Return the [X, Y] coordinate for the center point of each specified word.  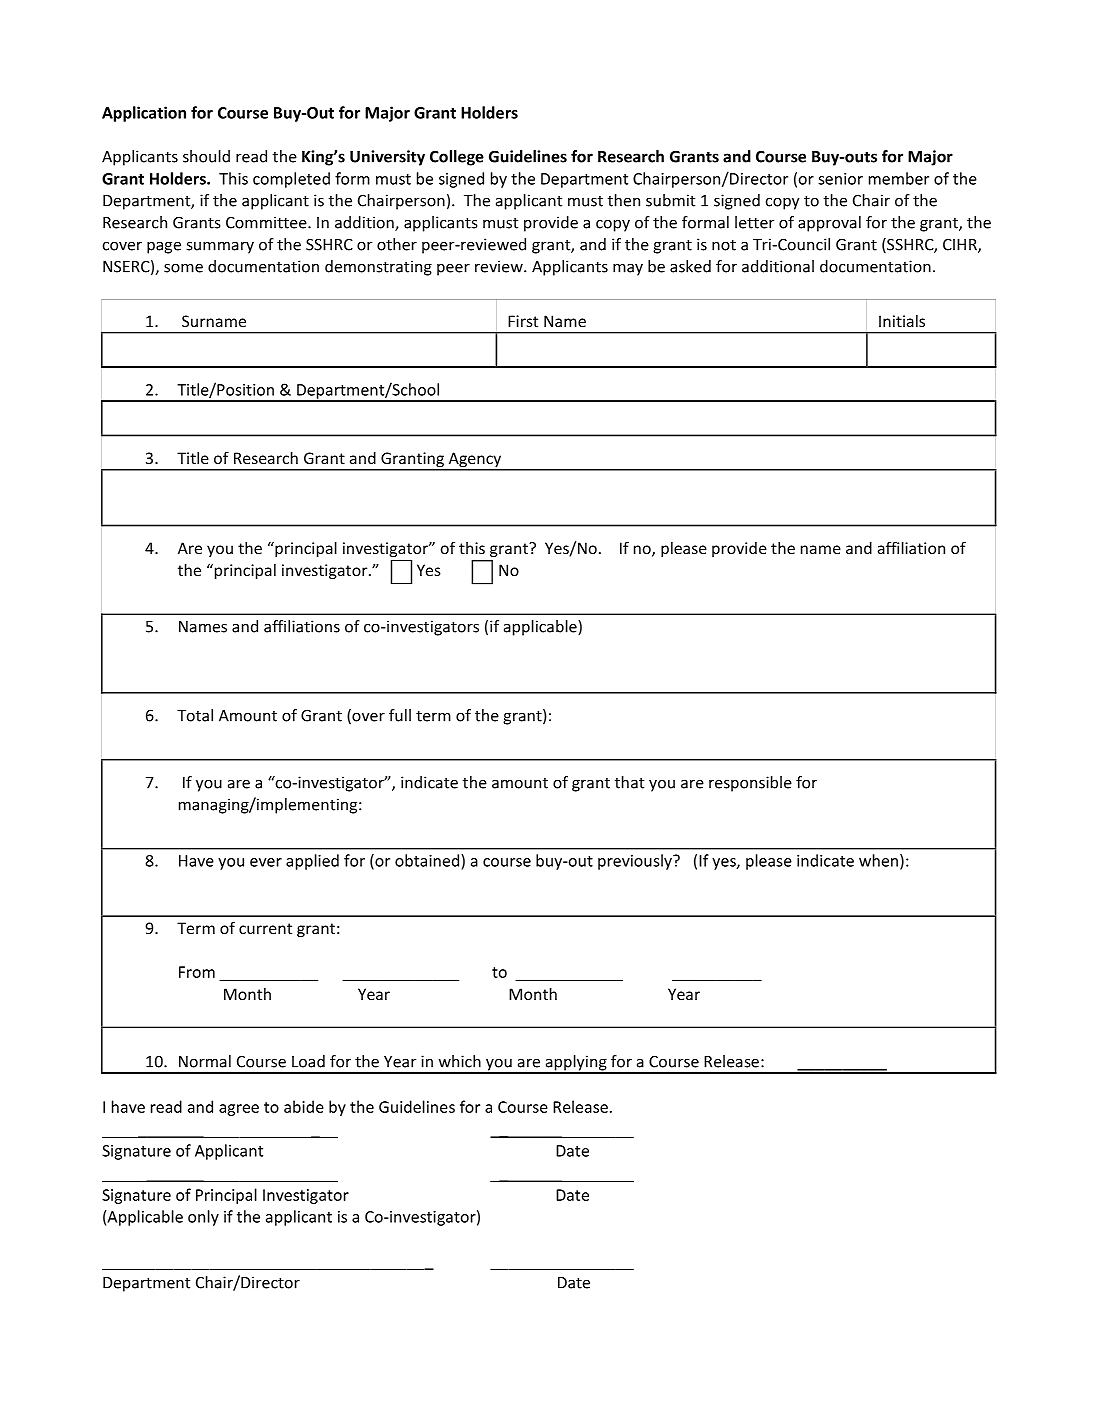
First [523, 321]
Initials [902, 321]
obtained [427, 860]
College [457, 158]
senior [840, 179]
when [878, 860]
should [206, 156]
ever [266, 862]
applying [576, 1064]
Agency [475, 461]
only [203, 1218]
